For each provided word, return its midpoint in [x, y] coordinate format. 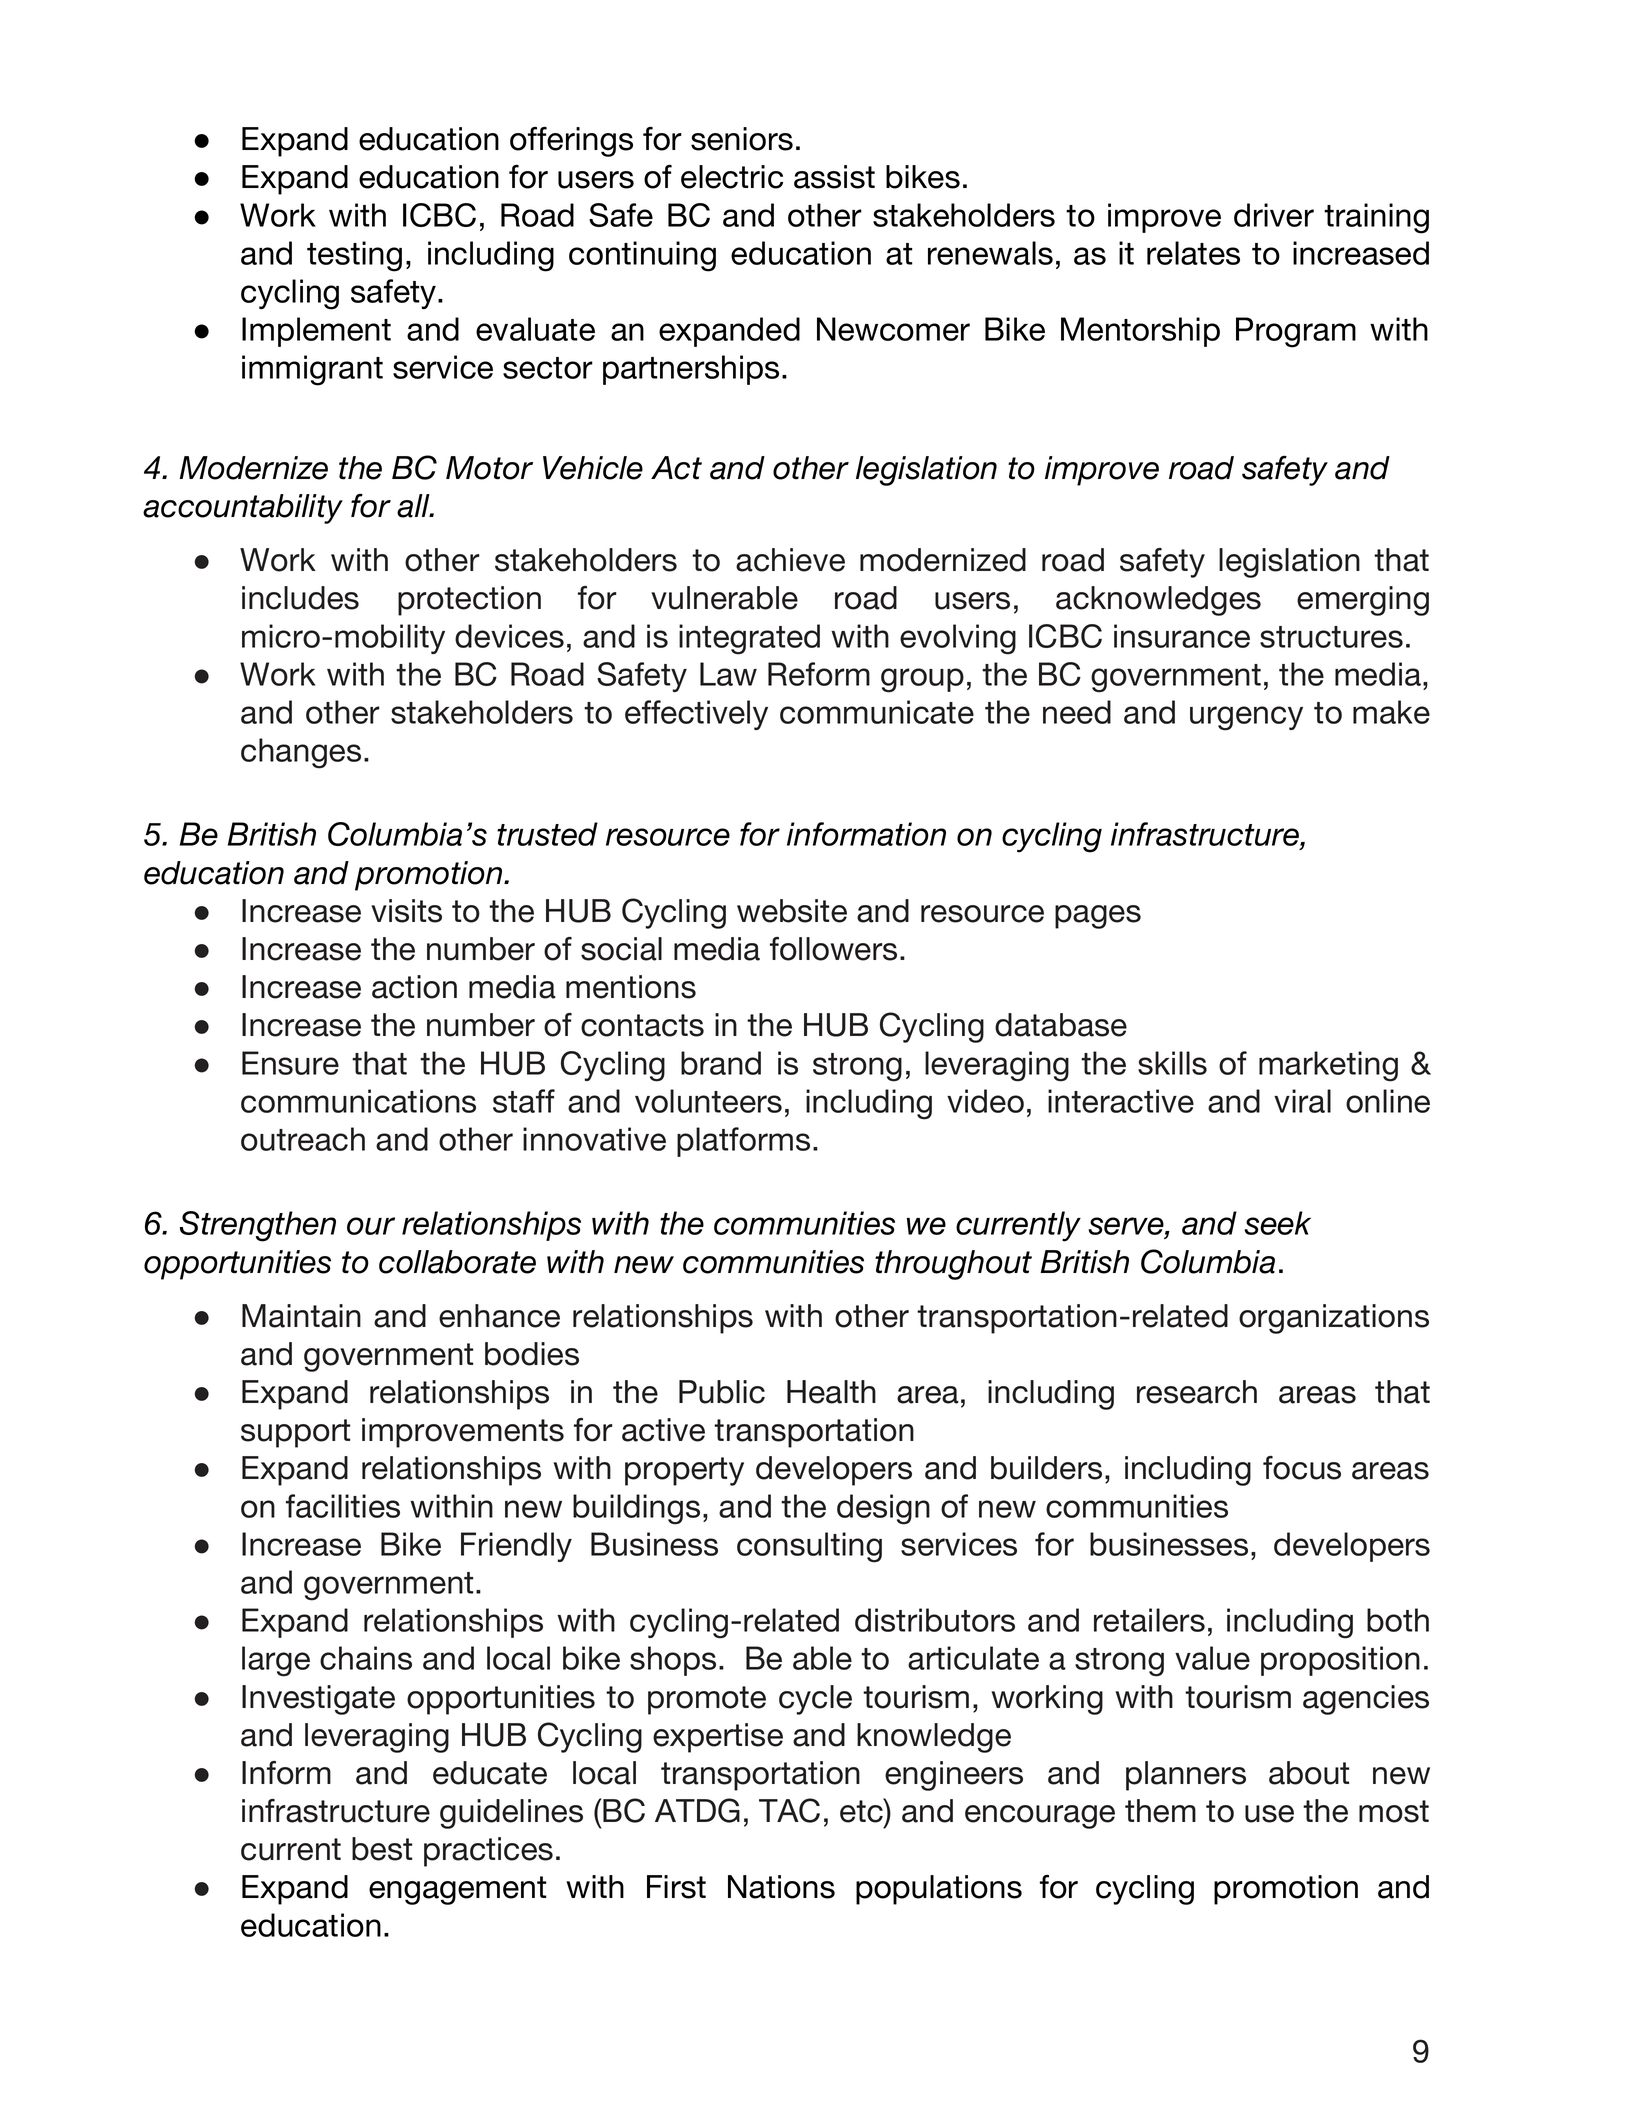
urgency [1246, 718]
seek [1277, 1223]
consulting [809, 1547]
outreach [303, 1139]
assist [834, 177]
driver [1274, 215]
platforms [743, 1142]
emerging [1363, 601]
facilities [343, 1506]
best [382, 1849]
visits [406, 911]
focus [1302, 1468]
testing [354, 256]
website [792, 911]
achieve [790, 560]
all [414, 506]
